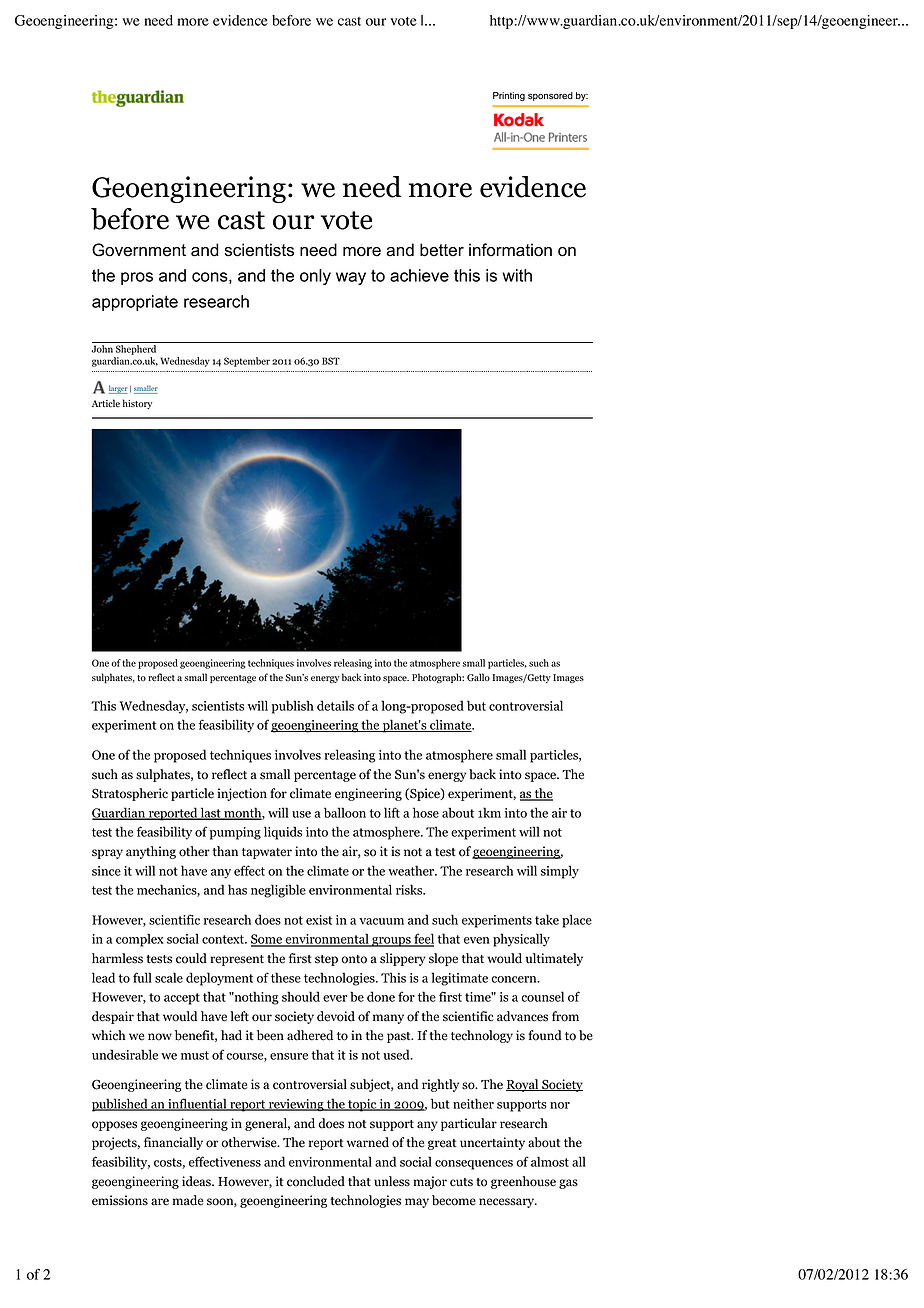 Image resolution: width=924 pixels, height=1308 pixels. I want to click on Gallo, so click(478, 677).
